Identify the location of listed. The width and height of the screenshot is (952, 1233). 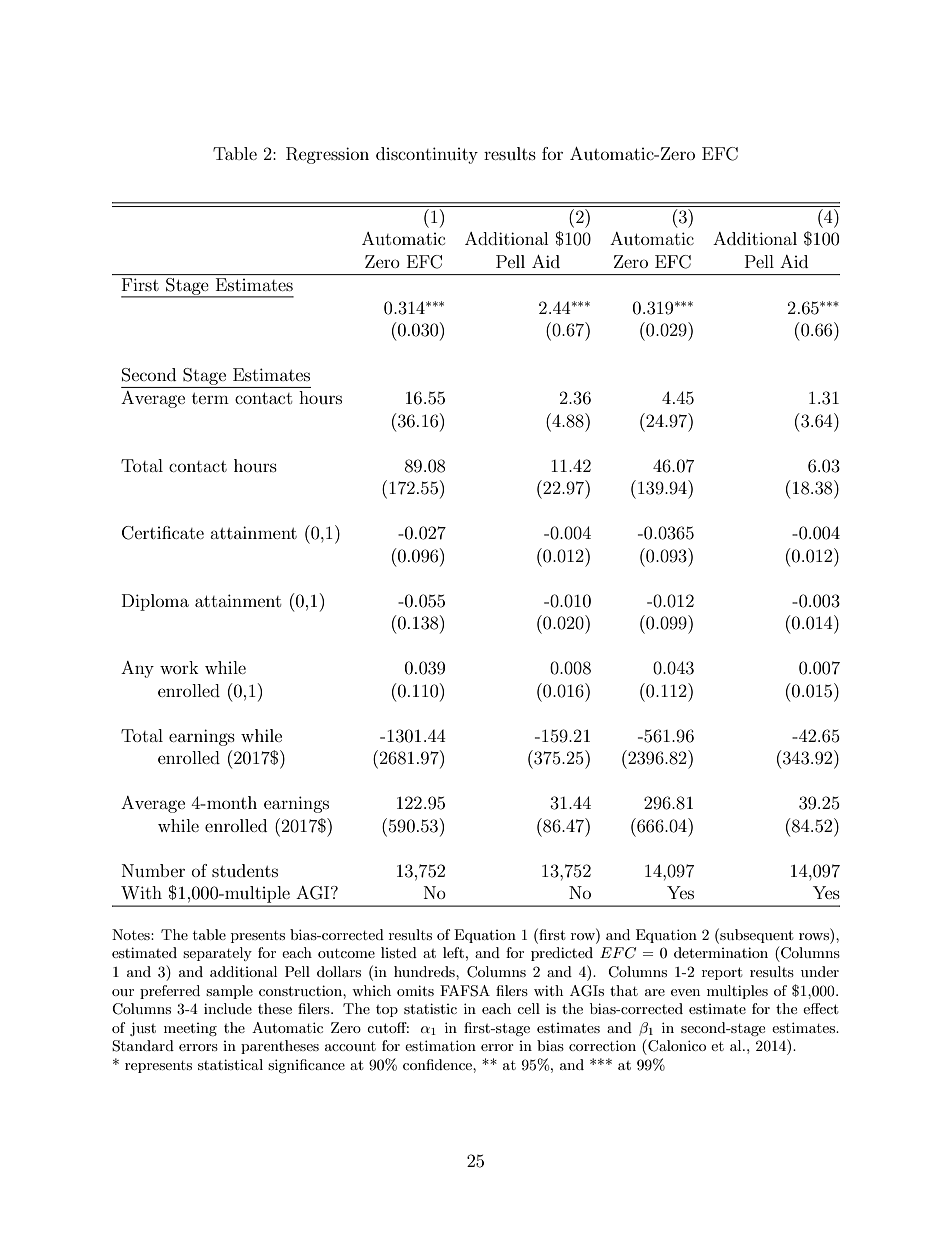
(399, 952).
